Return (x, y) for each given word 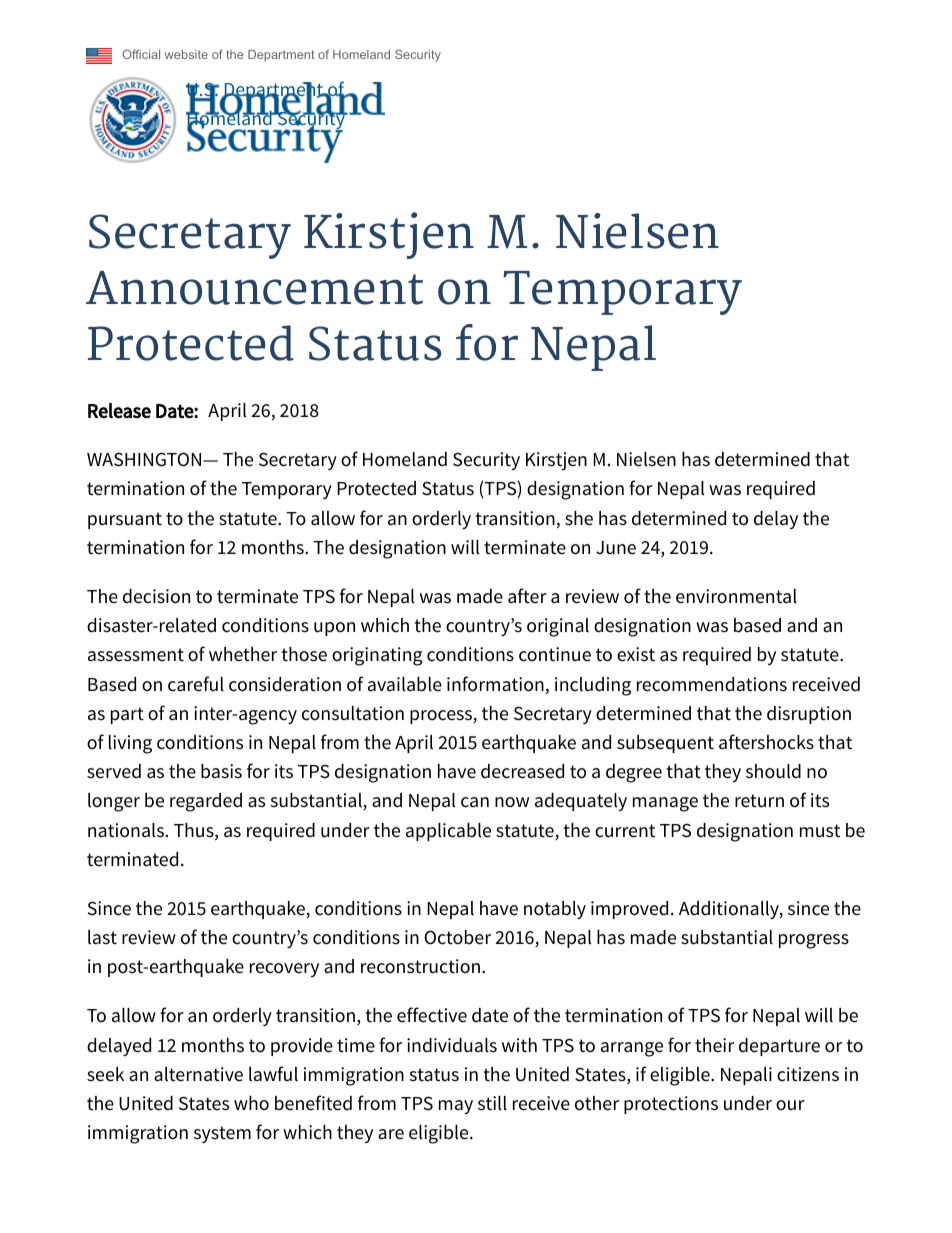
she (579, 518)
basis (221, 771)
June (616, 548)
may (456, 1107)
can (475, 802)
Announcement (254, 288)
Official (141, 54)
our (790, 1105)
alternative (198, 1074)
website (186, 54)
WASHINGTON (145, 459)
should (773, 771)
